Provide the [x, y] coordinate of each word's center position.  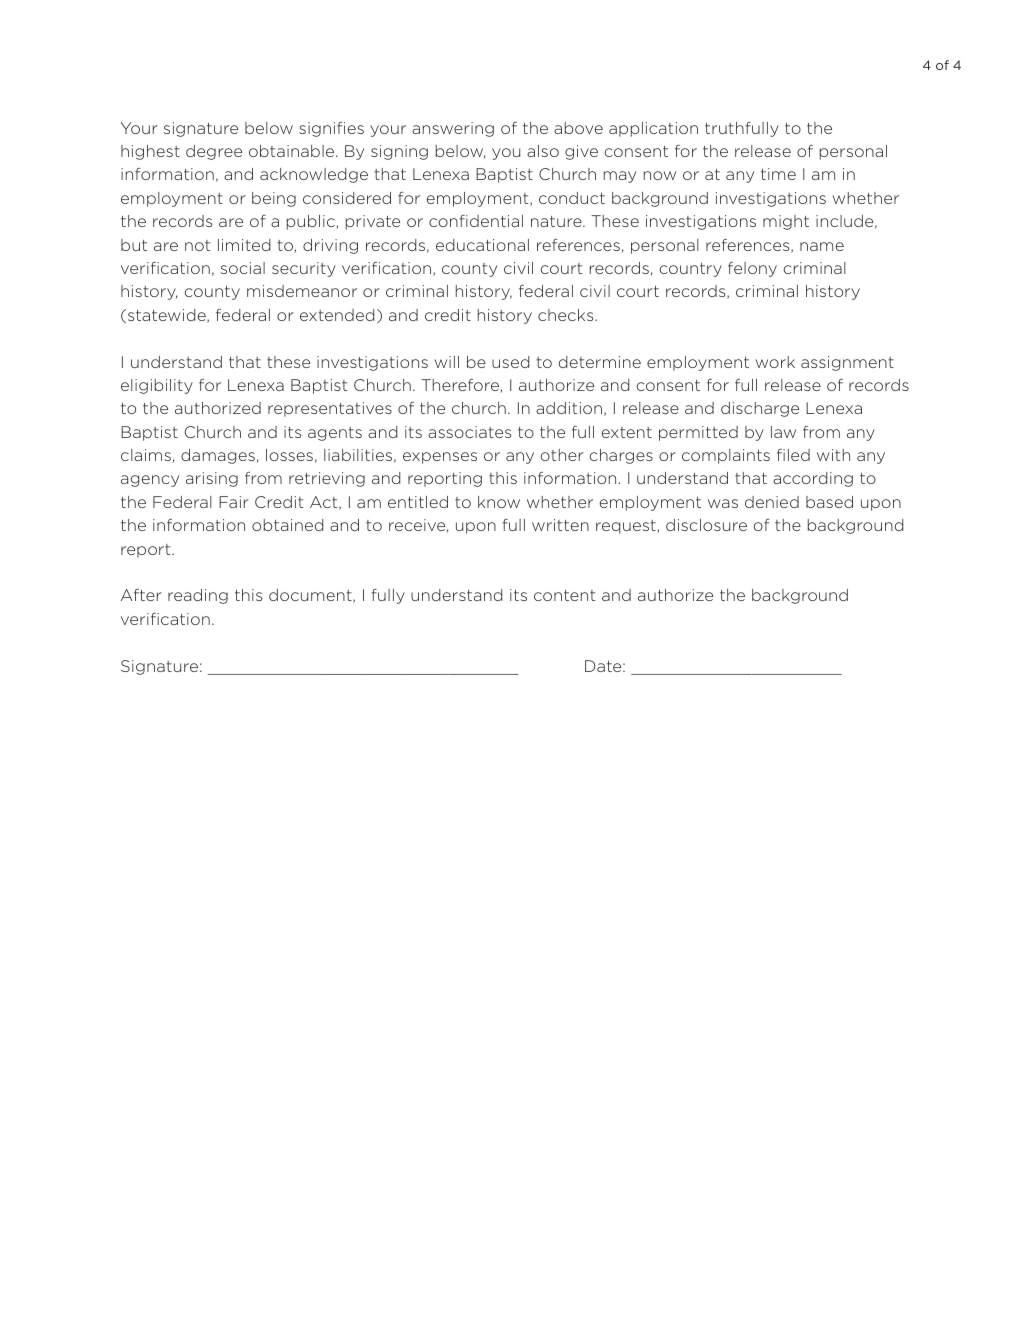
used [510, 362]
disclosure [706, 525]
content [564, 595]
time [778, 174]
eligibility [157, 386]
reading [198, 596]
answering [453, 129]
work [775, 362]
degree [214, 152]
